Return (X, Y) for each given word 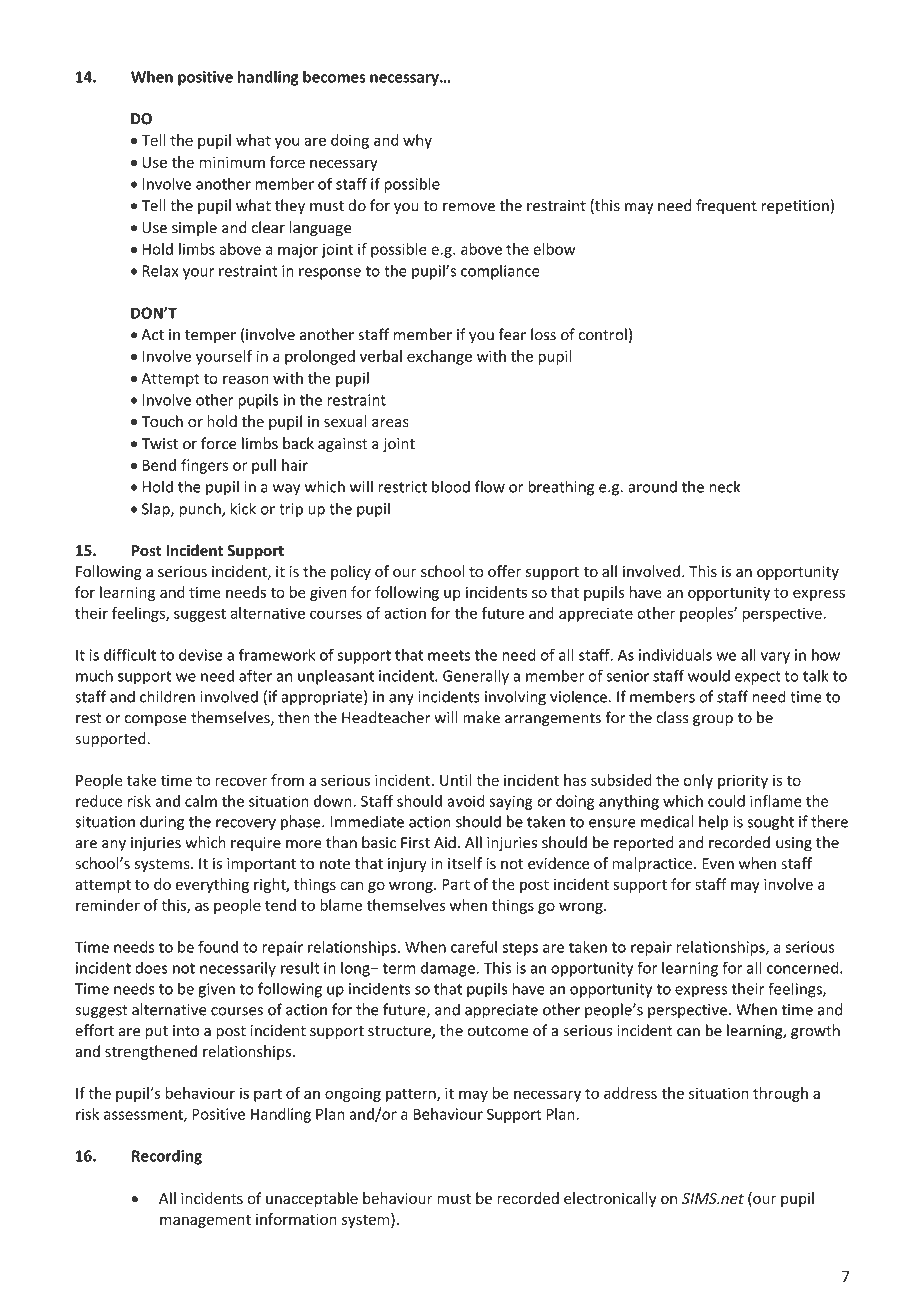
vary (775, 658)
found (218, 947)
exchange (439, 357)
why (417, 141)
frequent (726, 206)
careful (474, 947)
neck (724, 486)
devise (201, 655)
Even (718, 864)
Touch (162, 421)
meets (449, 655)
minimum (232, 162)
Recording (167, 1157)
